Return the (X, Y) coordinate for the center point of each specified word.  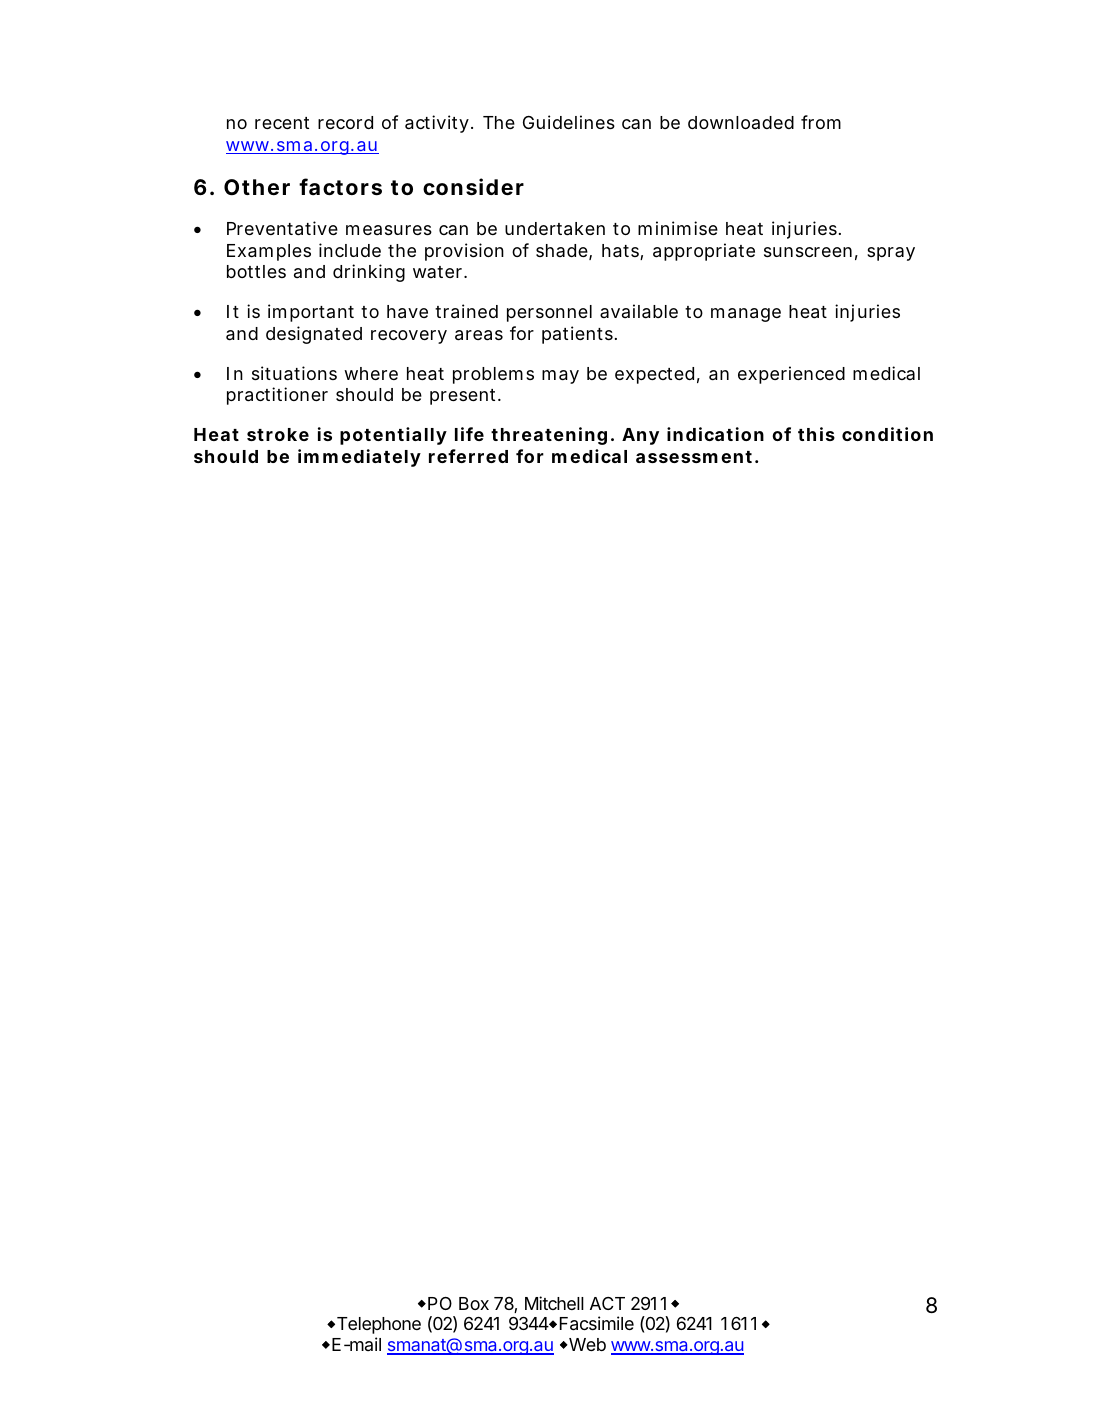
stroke (278, 434)
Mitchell (554, 1303)
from (821, 122)
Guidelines (569, 122)
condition (887, 434)
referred (468, 456)
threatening (549, 436)
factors (340, 187)
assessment (694, 457)
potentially (393, 436)
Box (474, 1303)
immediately (359, 458)
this (816, 434)
